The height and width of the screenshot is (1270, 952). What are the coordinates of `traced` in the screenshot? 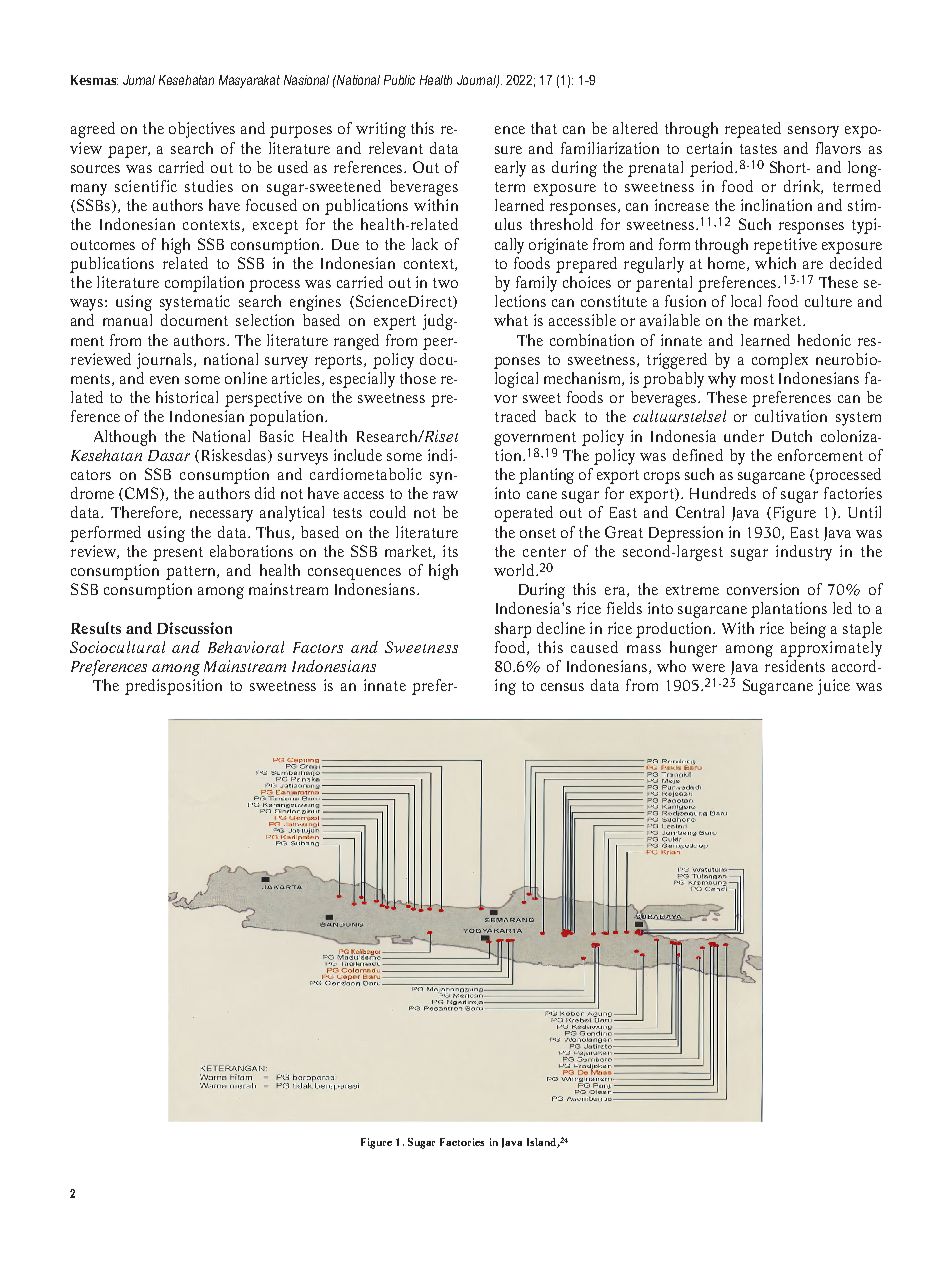 It's located at (515, 416).
